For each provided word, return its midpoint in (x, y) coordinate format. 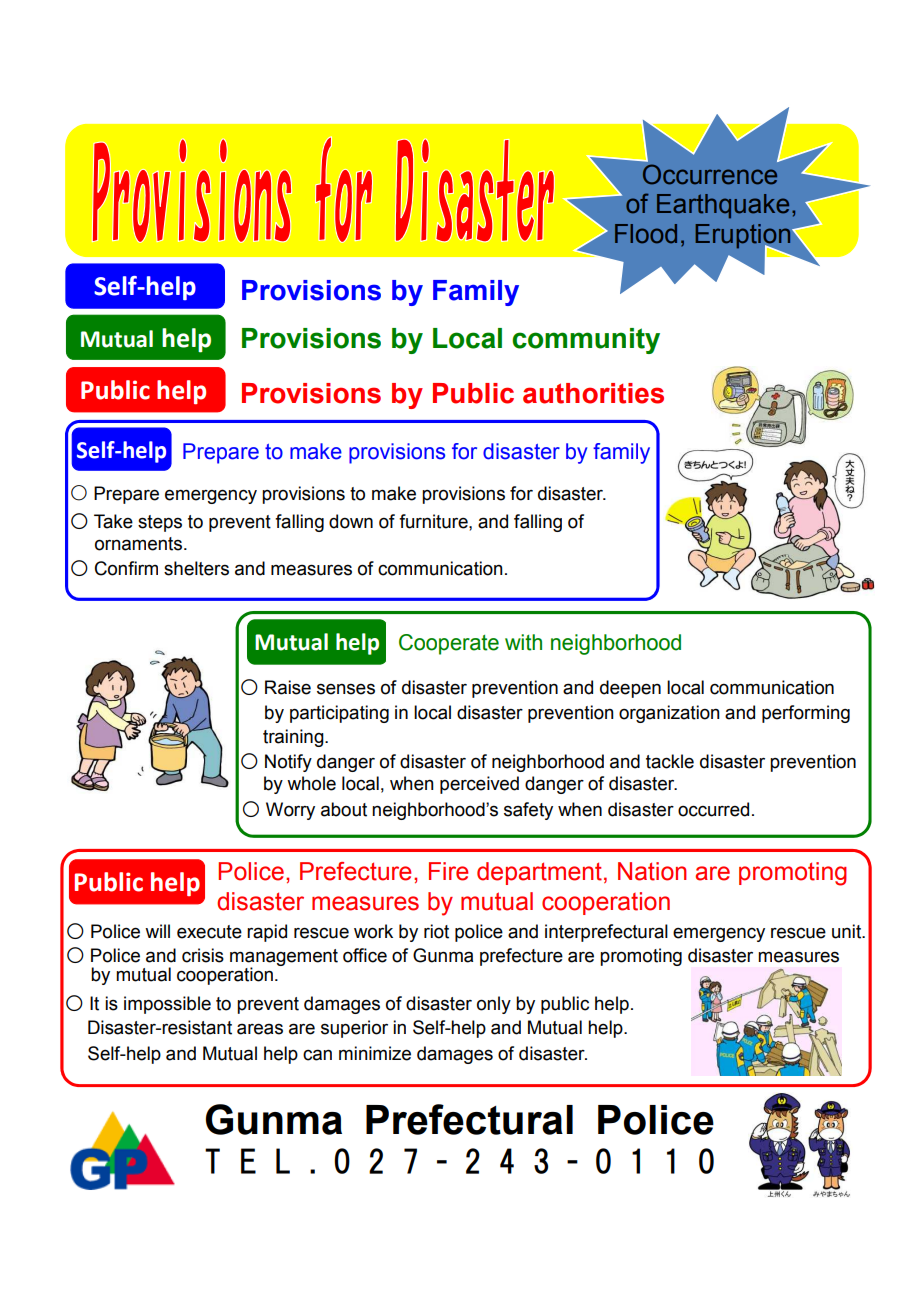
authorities (593, 393)
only (494, 1005)
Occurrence (710, 174)
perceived (479, 785)
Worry (290, 811)
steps (160, 523)
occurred (713, 809)
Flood (646, 234)
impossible (167, 1005)
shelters (196, 568)
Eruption (744, 237)
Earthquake (723, 206)
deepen (630, 689)
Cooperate (449, 644)
